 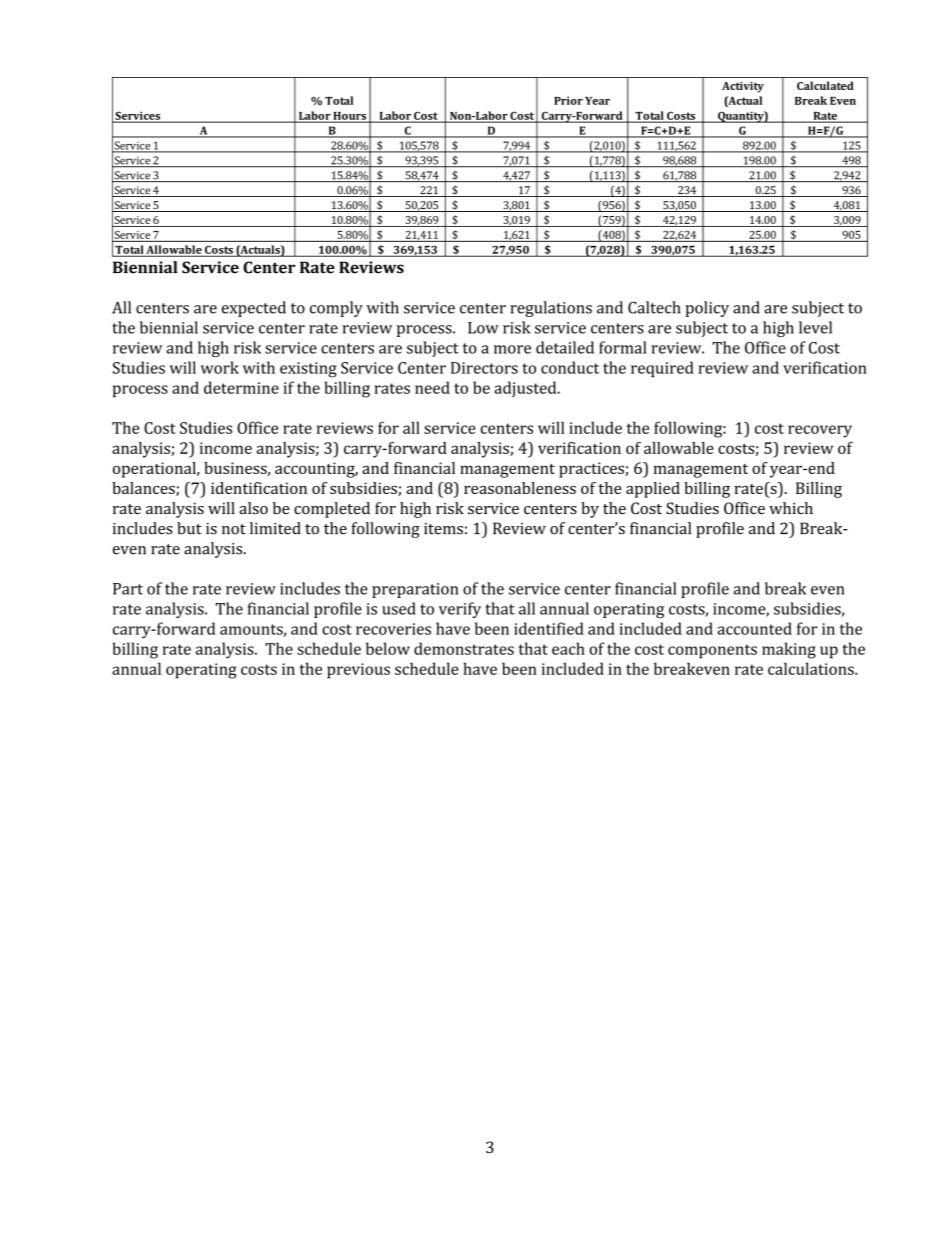 What do you see at coordinates (259, 488) in the page?
I see `identification` at bounding box center [259, 488].
